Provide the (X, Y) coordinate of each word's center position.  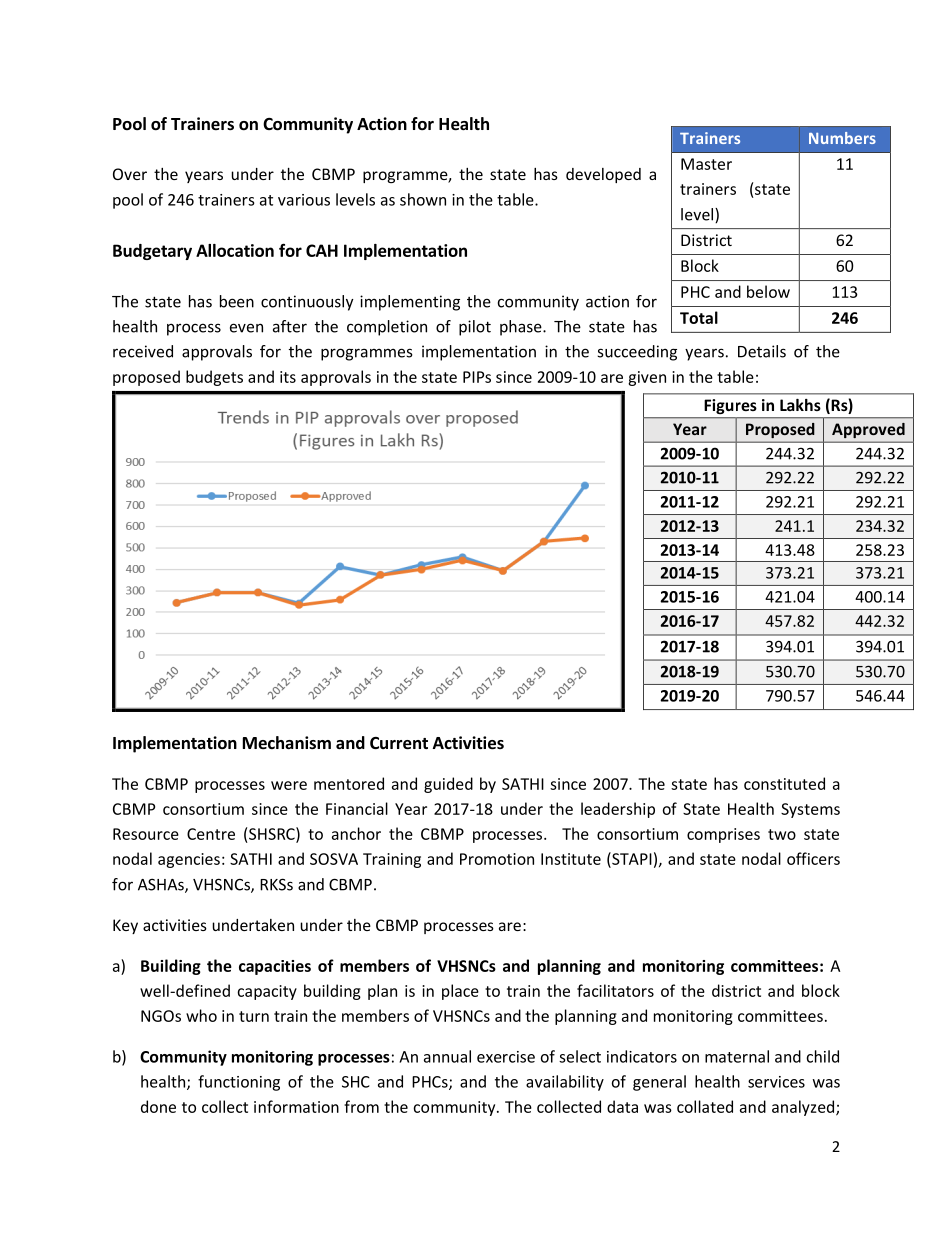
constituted (784, 783)
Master (706, 164)
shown (423, 199)
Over (130, 174)
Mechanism (287, 743)
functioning (239, 1083)
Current (399, 743)
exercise (506, 1057)
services (776, 1082)
